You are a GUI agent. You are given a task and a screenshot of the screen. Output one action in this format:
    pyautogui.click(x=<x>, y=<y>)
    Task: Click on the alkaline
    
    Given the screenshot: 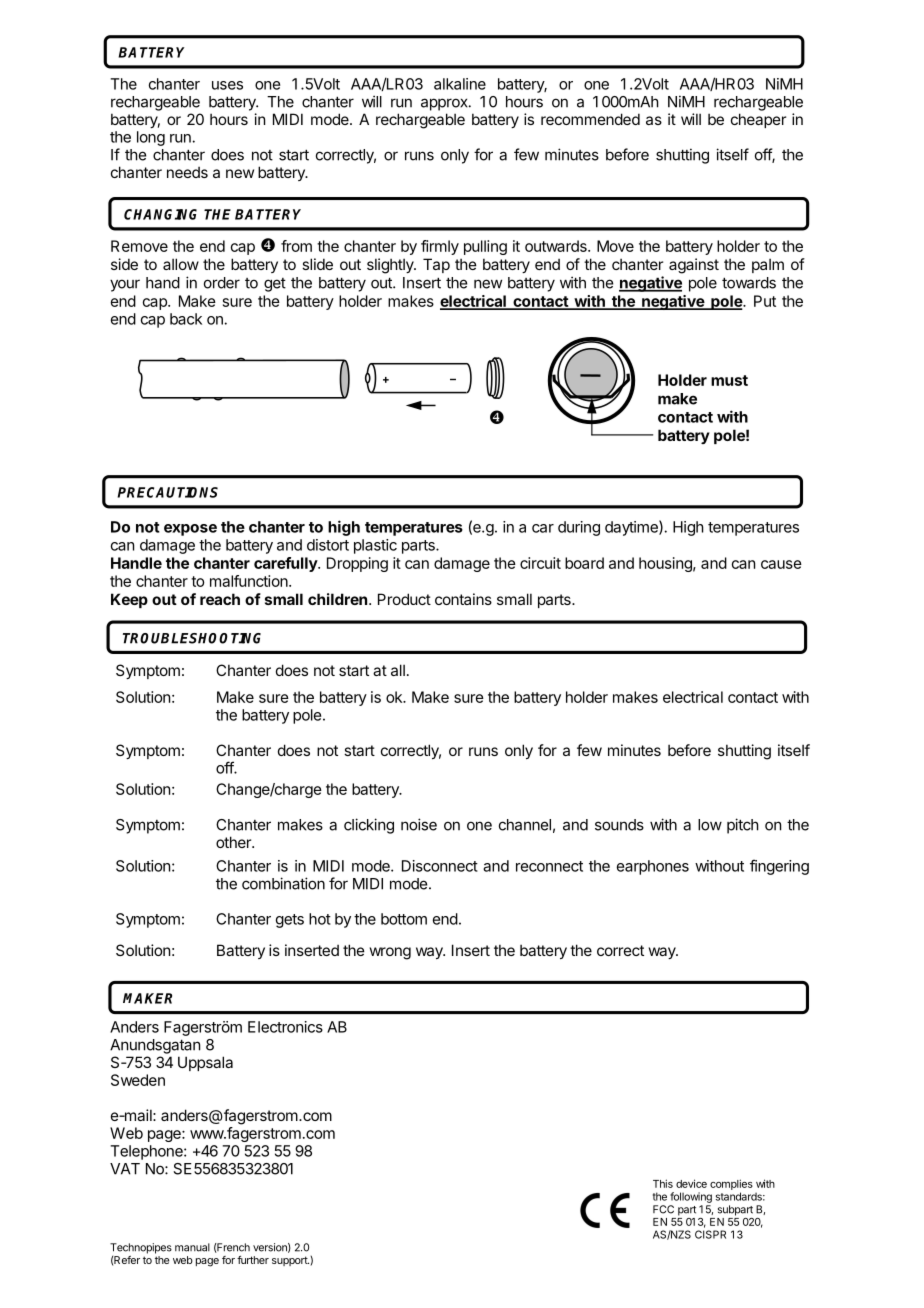 What is the action you would take?
    pyautogui.click(x=460, y=84)
